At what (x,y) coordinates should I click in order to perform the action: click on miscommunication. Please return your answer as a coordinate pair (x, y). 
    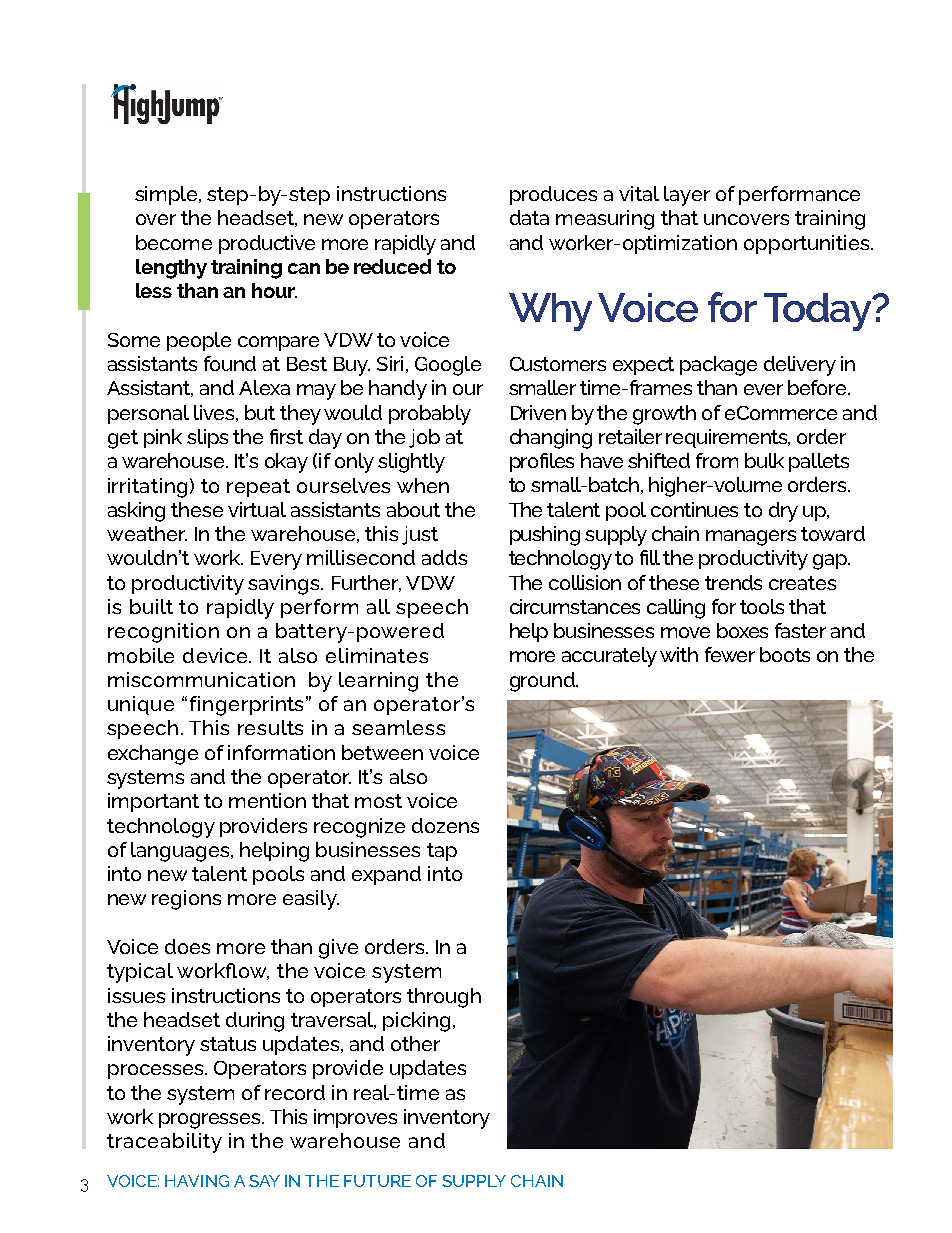
    Looking at the image, I should click on (201, 679).
